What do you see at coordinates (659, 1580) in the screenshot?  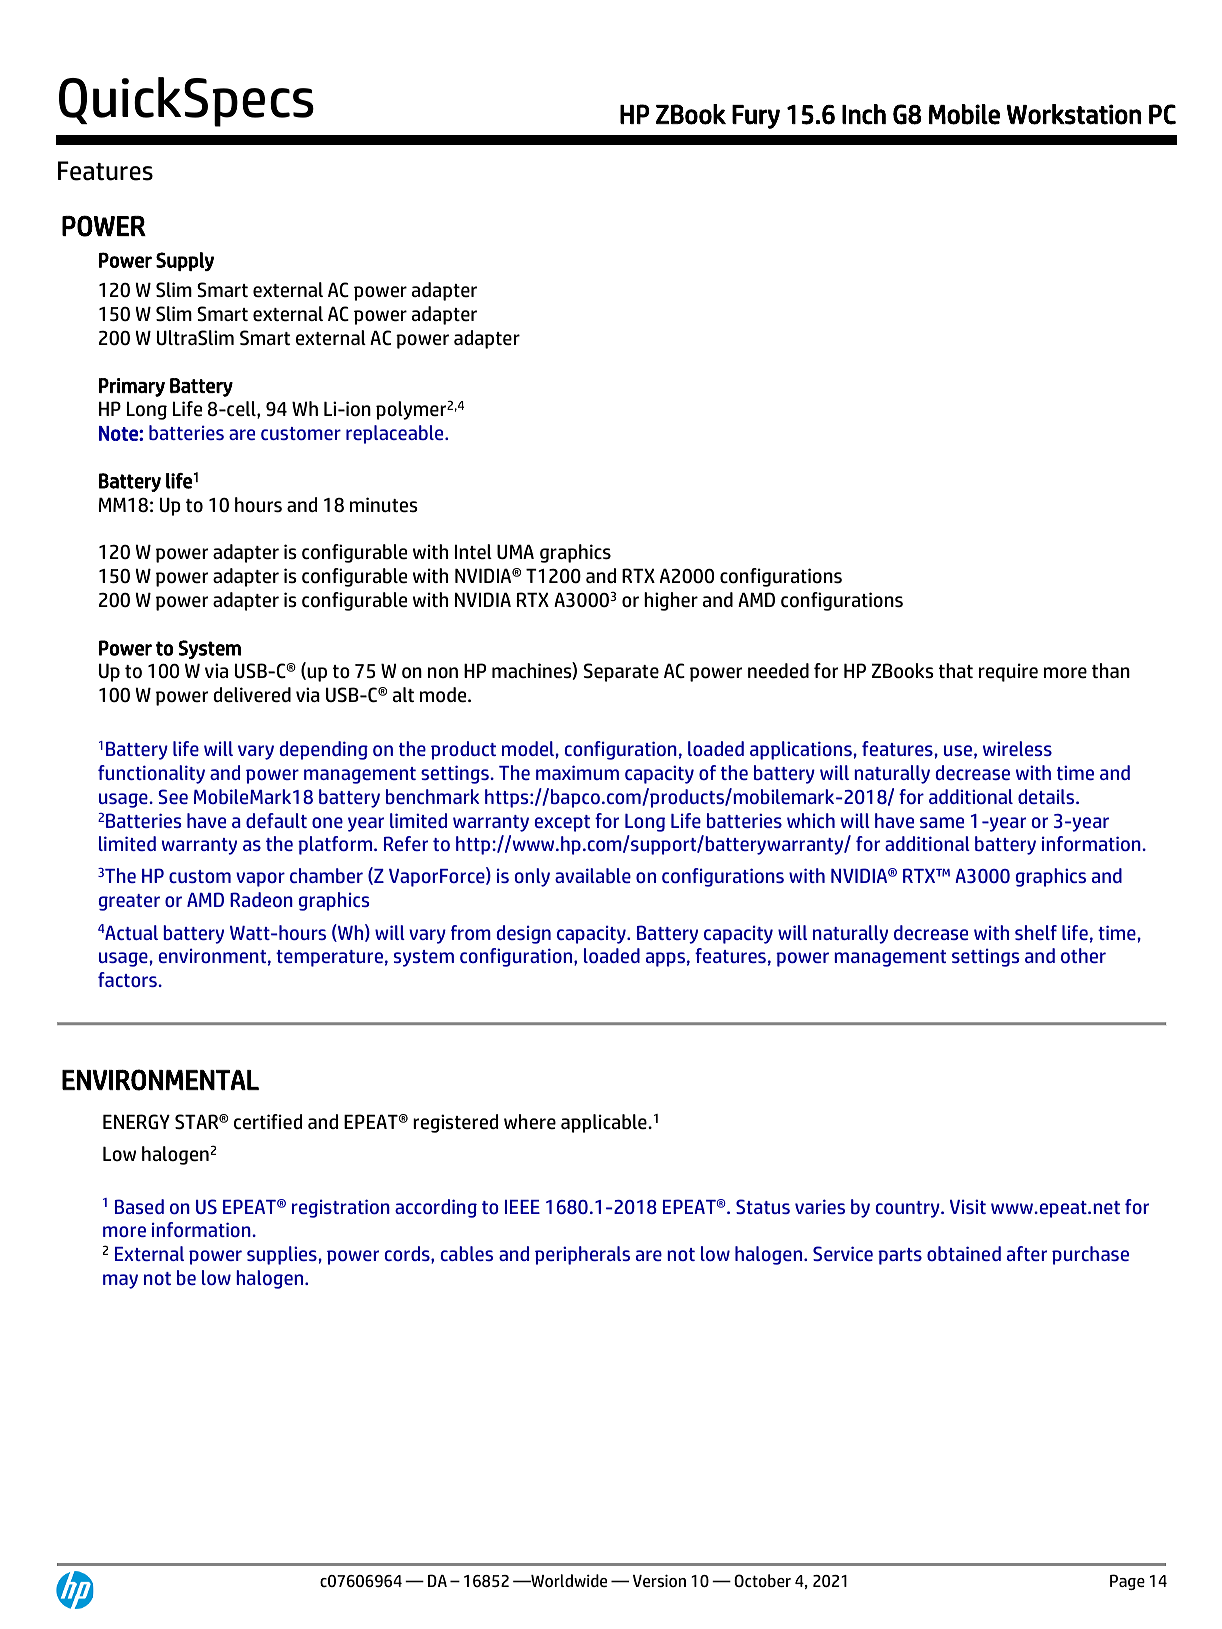 I see `Version` at bounding box center [659, 1580].
